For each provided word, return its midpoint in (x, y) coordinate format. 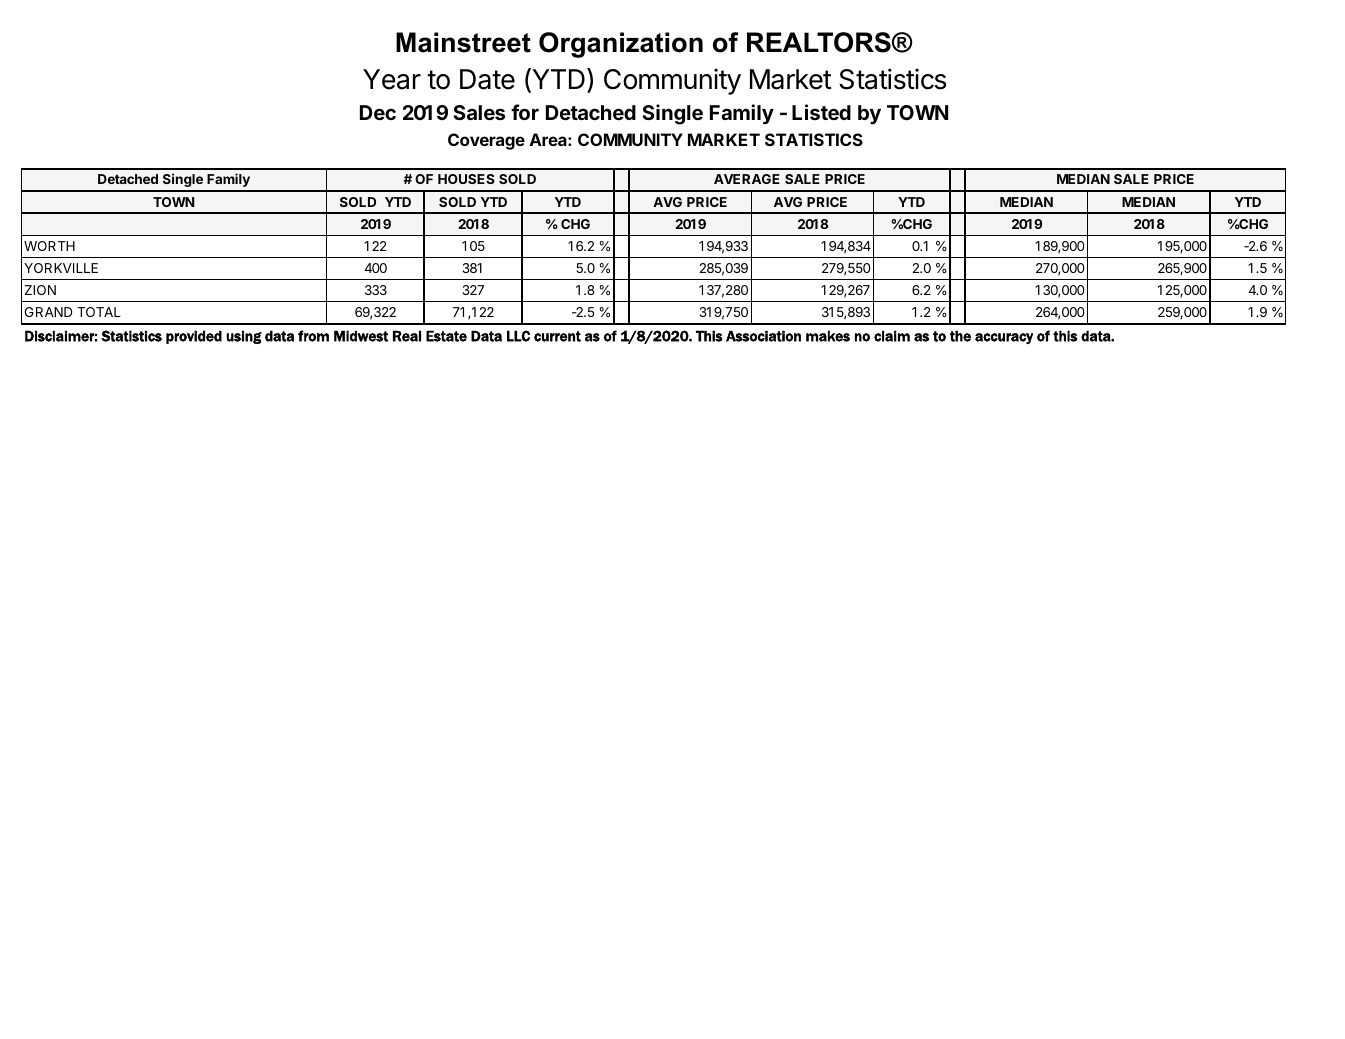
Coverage (486, 141)
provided (194, 337)
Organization (621, 45)
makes (828, 336)
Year (392, 79)
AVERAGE (747, 179)
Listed (821, 112)
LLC (518, 336)
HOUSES (466, 179)
